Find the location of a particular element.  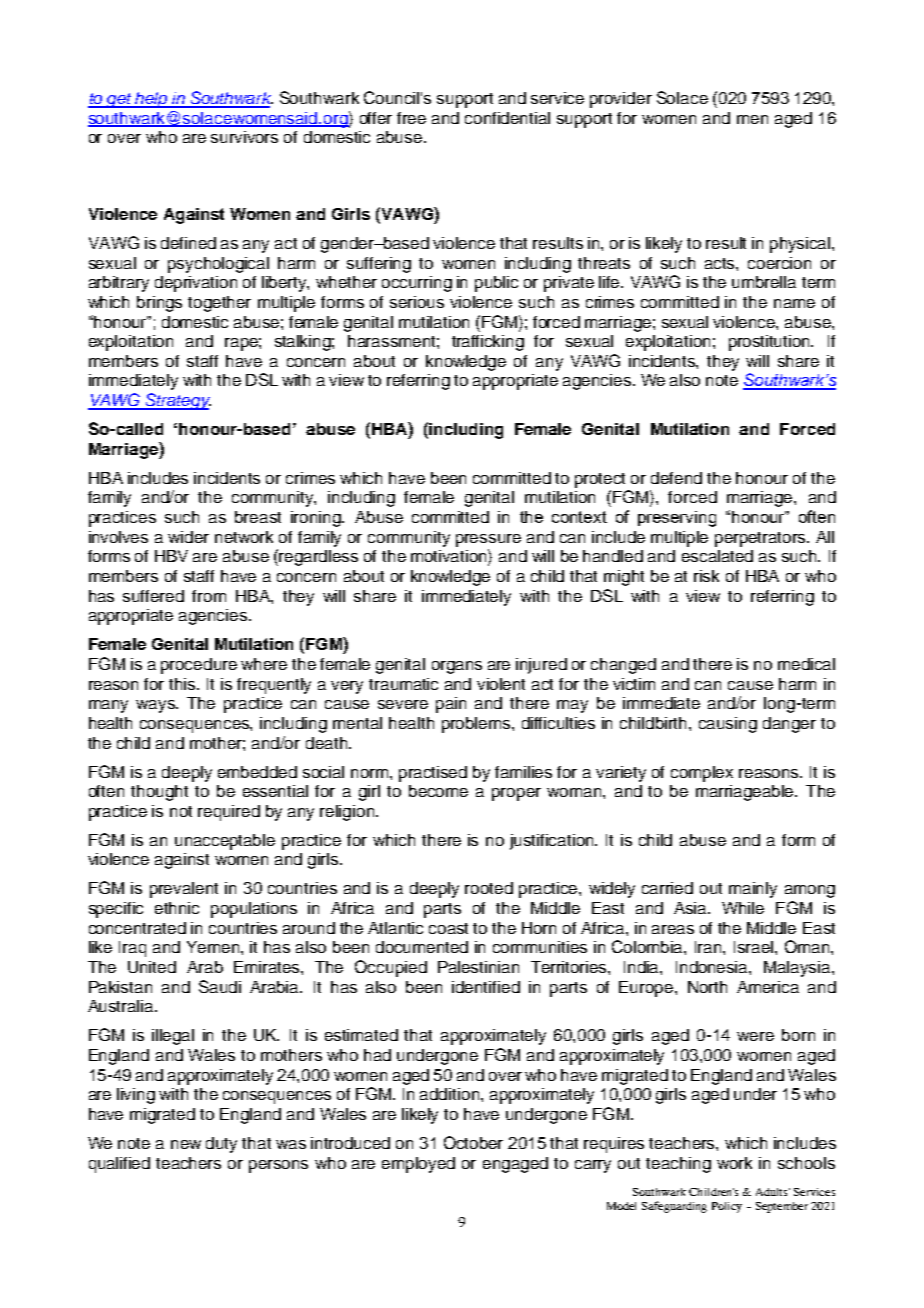

organs is located at coordinates (457, 667).
